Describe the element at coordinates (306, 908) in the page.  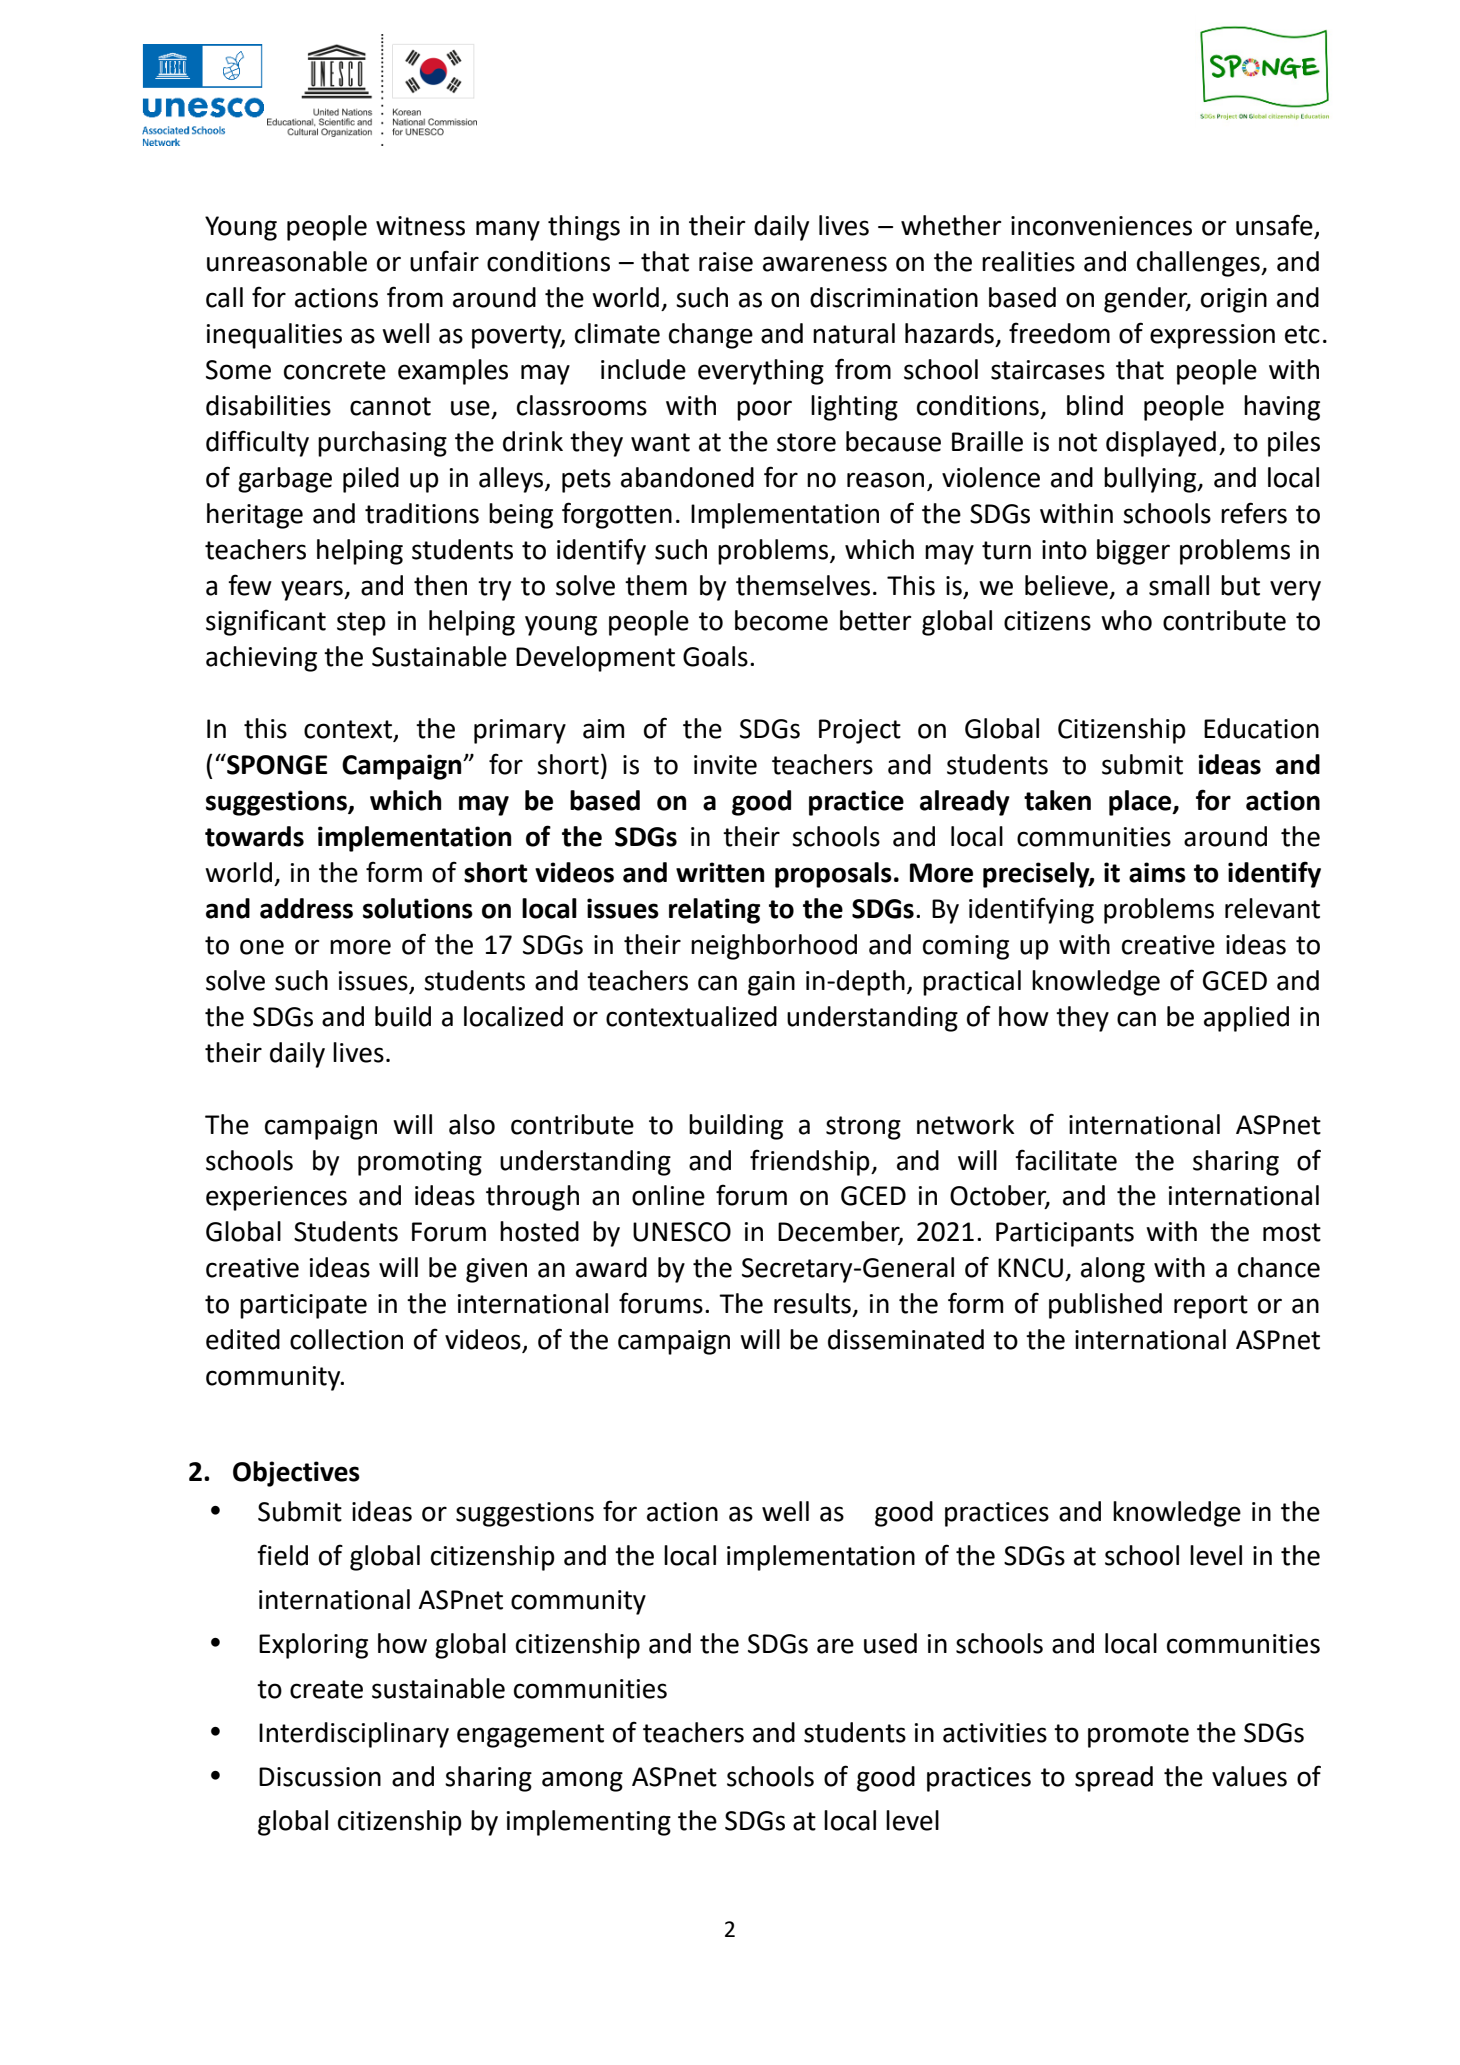
I see `address` at that location.
